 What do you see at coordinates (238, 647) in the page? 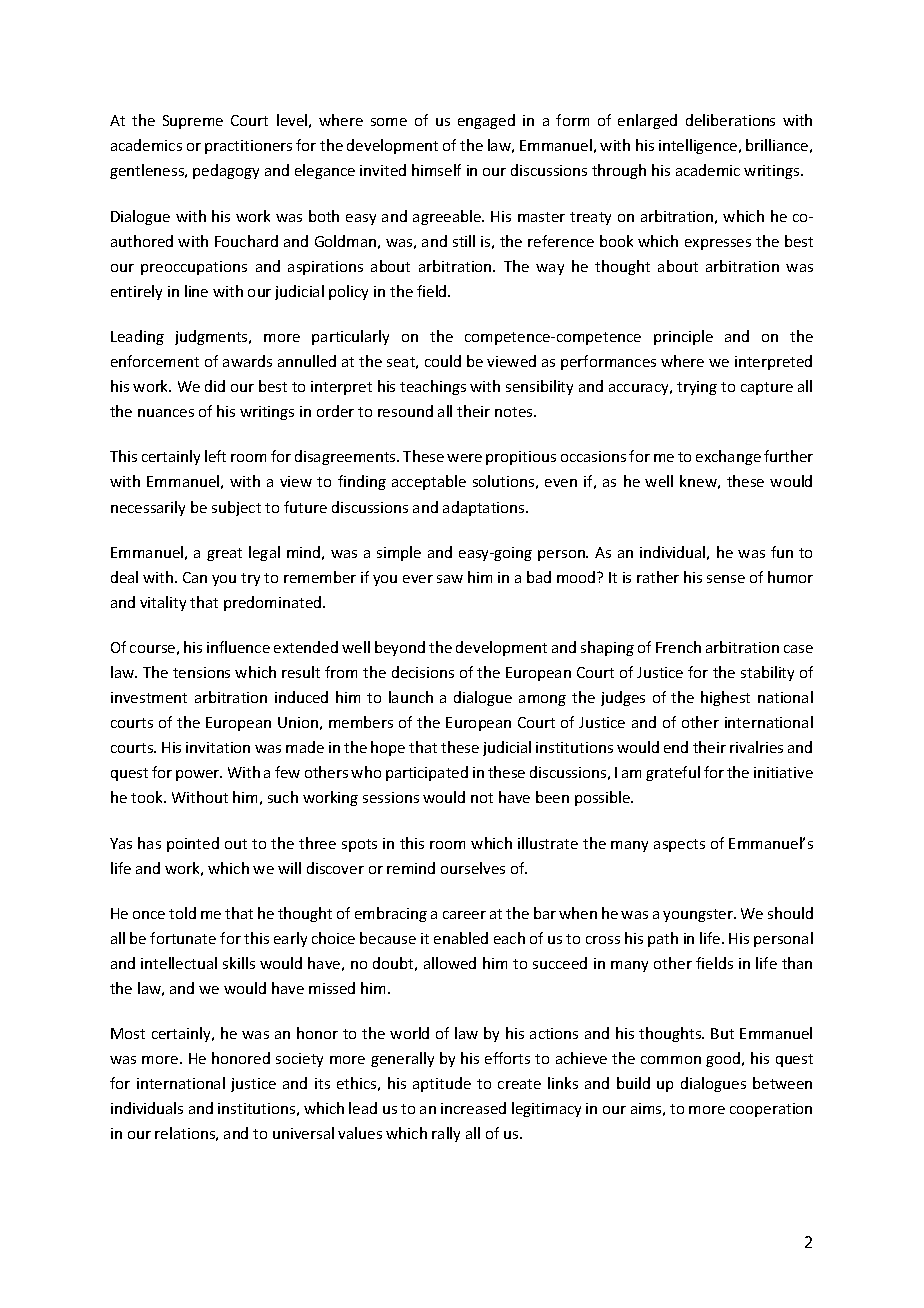
I see `influence` at bounding box center [238, 647].
